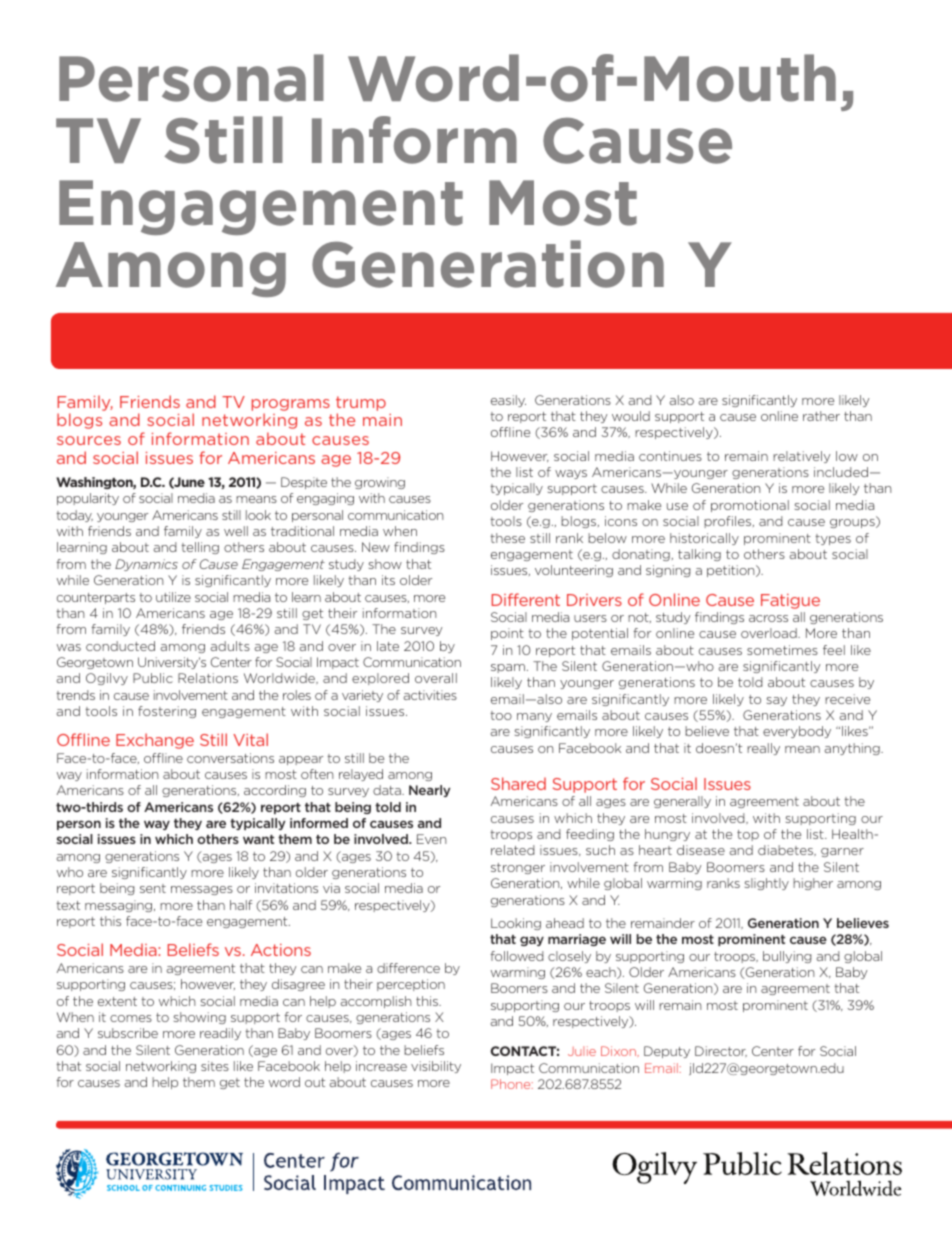 Image resolution: width=952 pixels, height=1233 pixels. I want to click on Director, so click(721, 1051).
